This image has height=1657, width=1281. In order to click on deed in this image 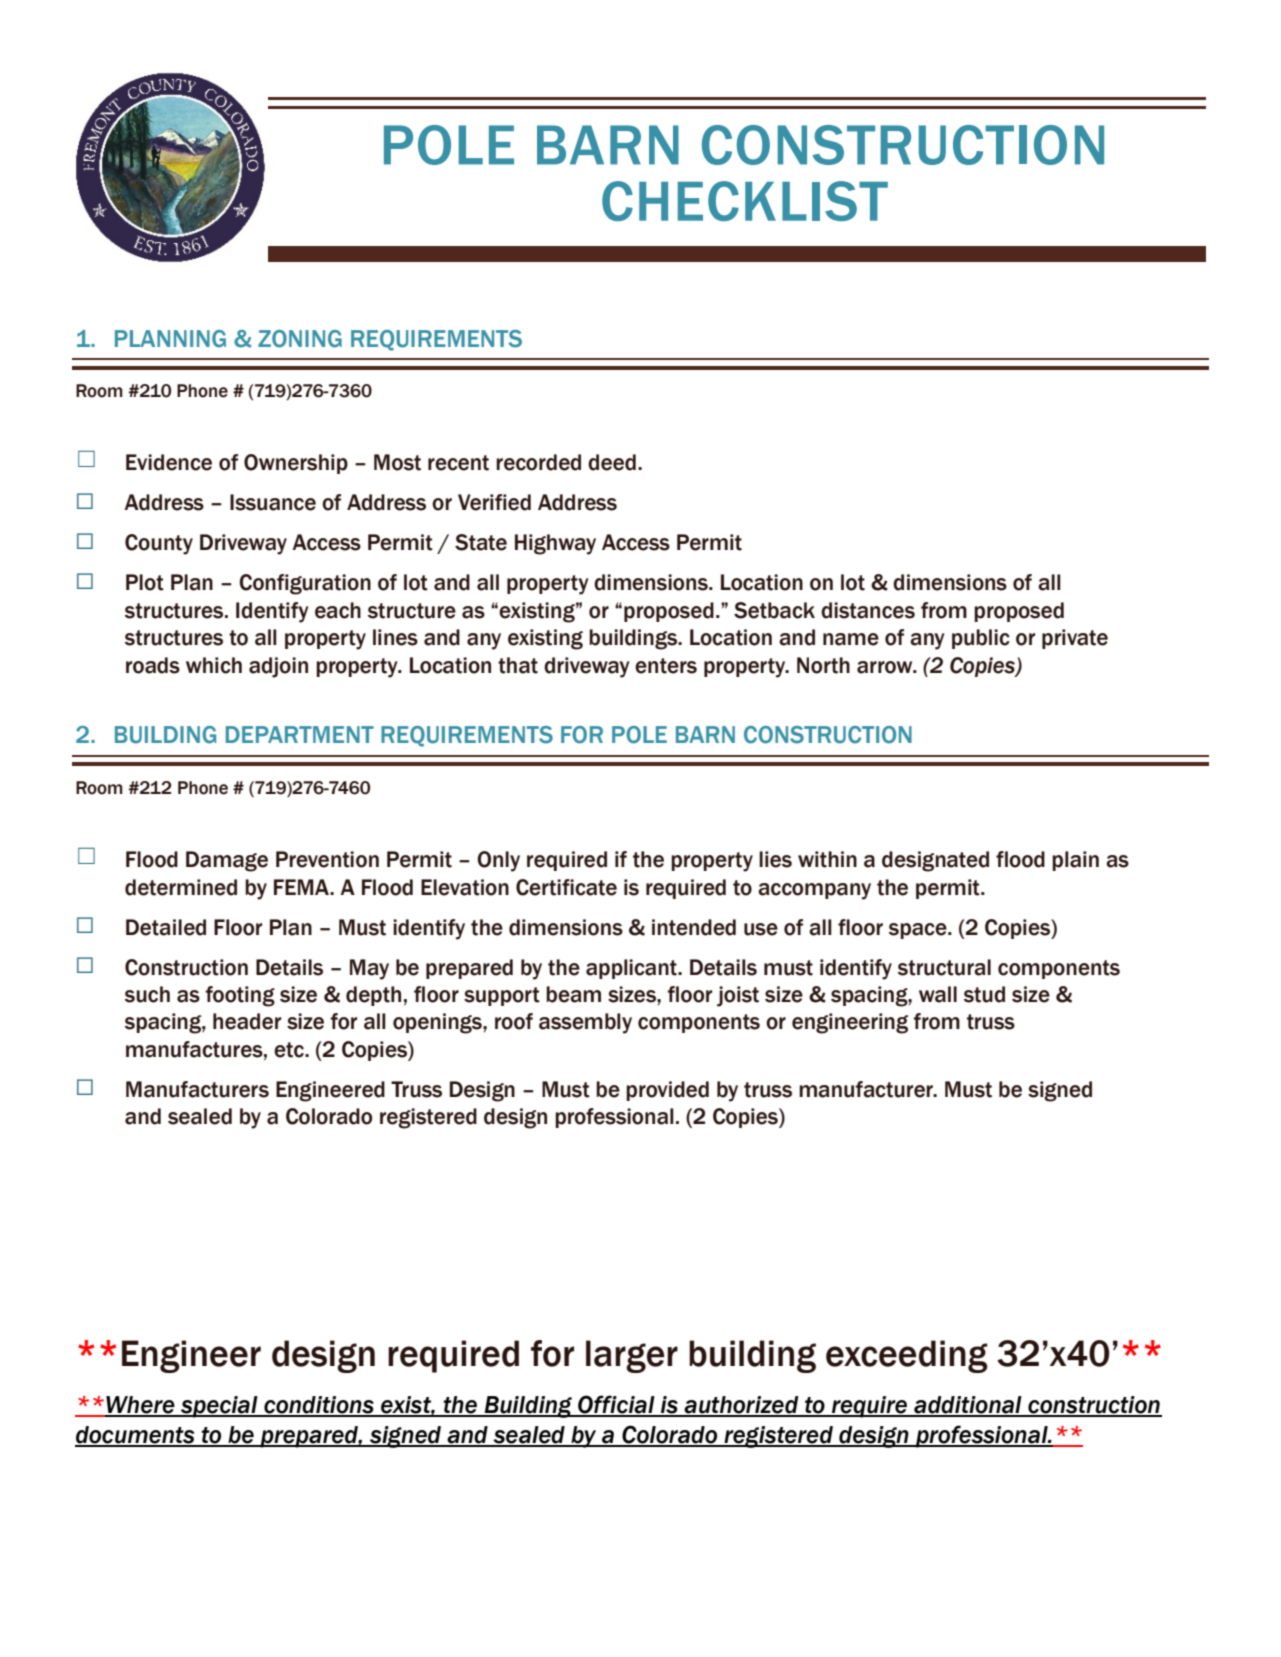, I will do `click(612, 462)`.
